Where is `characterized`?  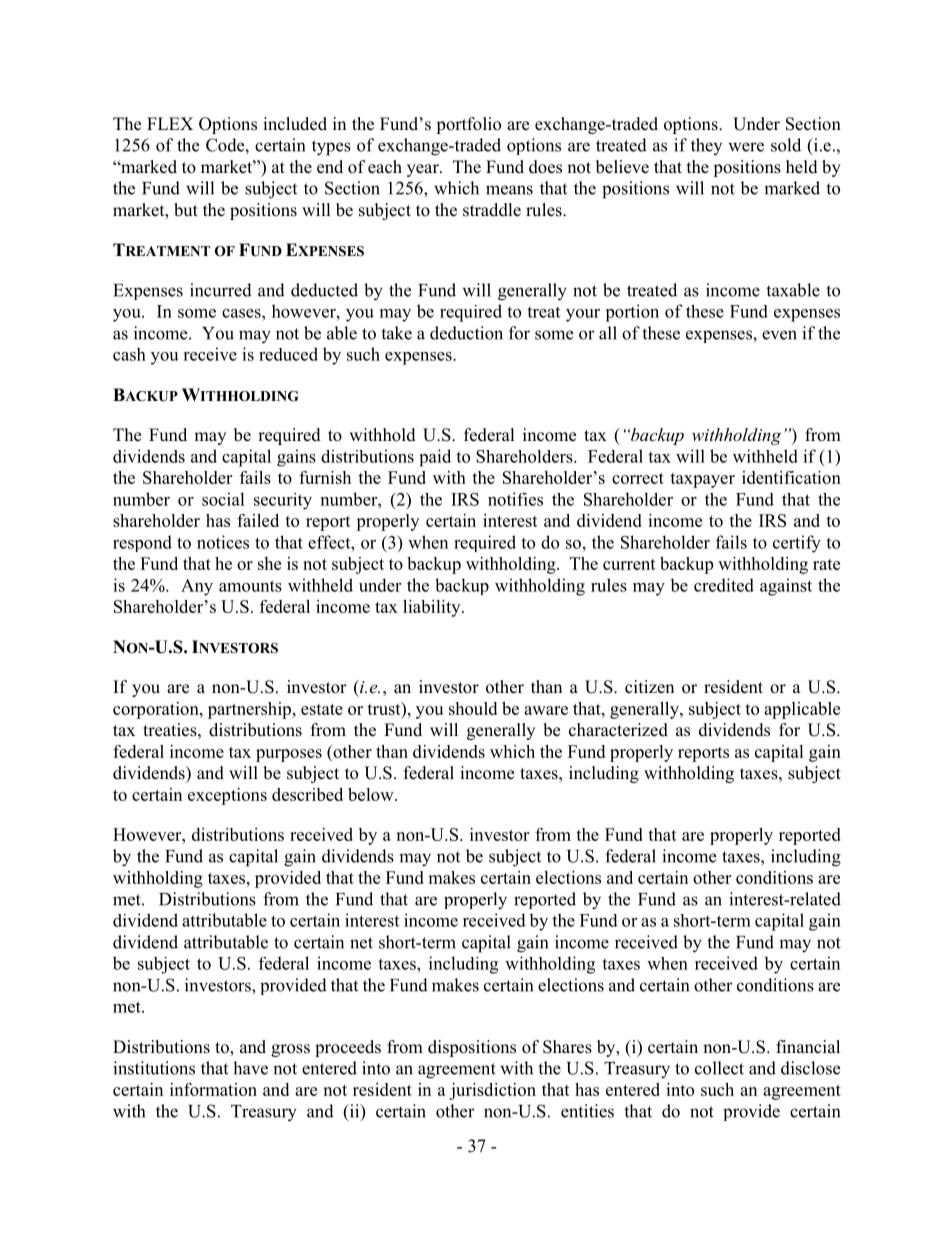
characterized is located at coordinates (618, 730).
